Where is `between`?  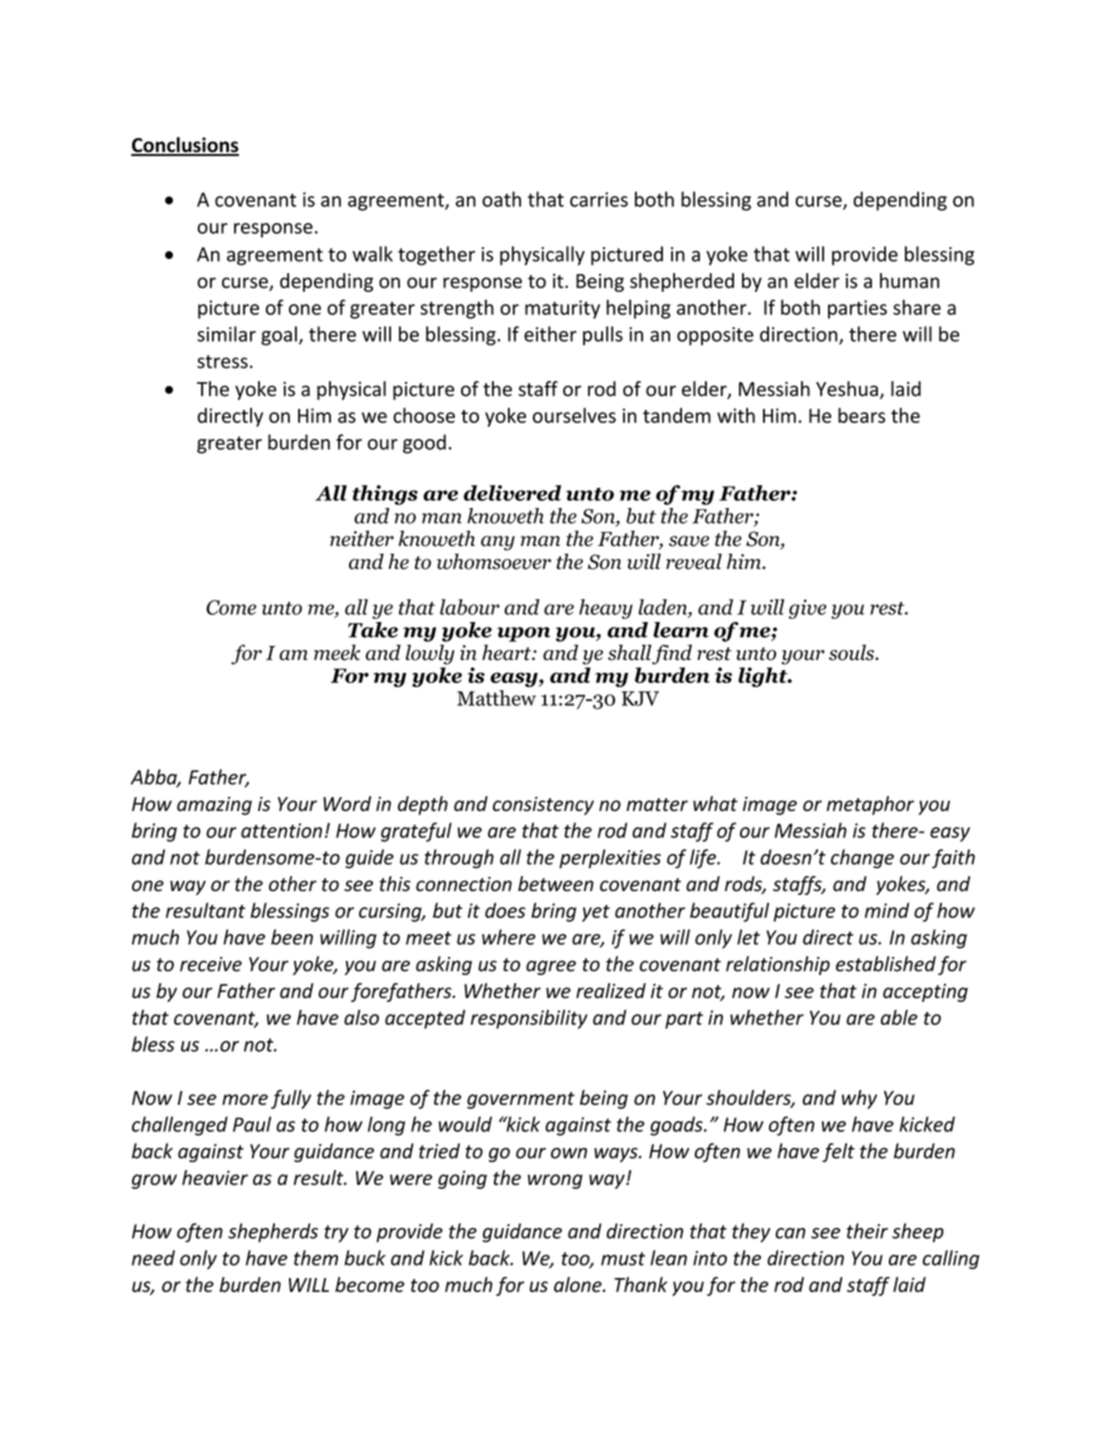
between is located at coordinates (556, 884).
